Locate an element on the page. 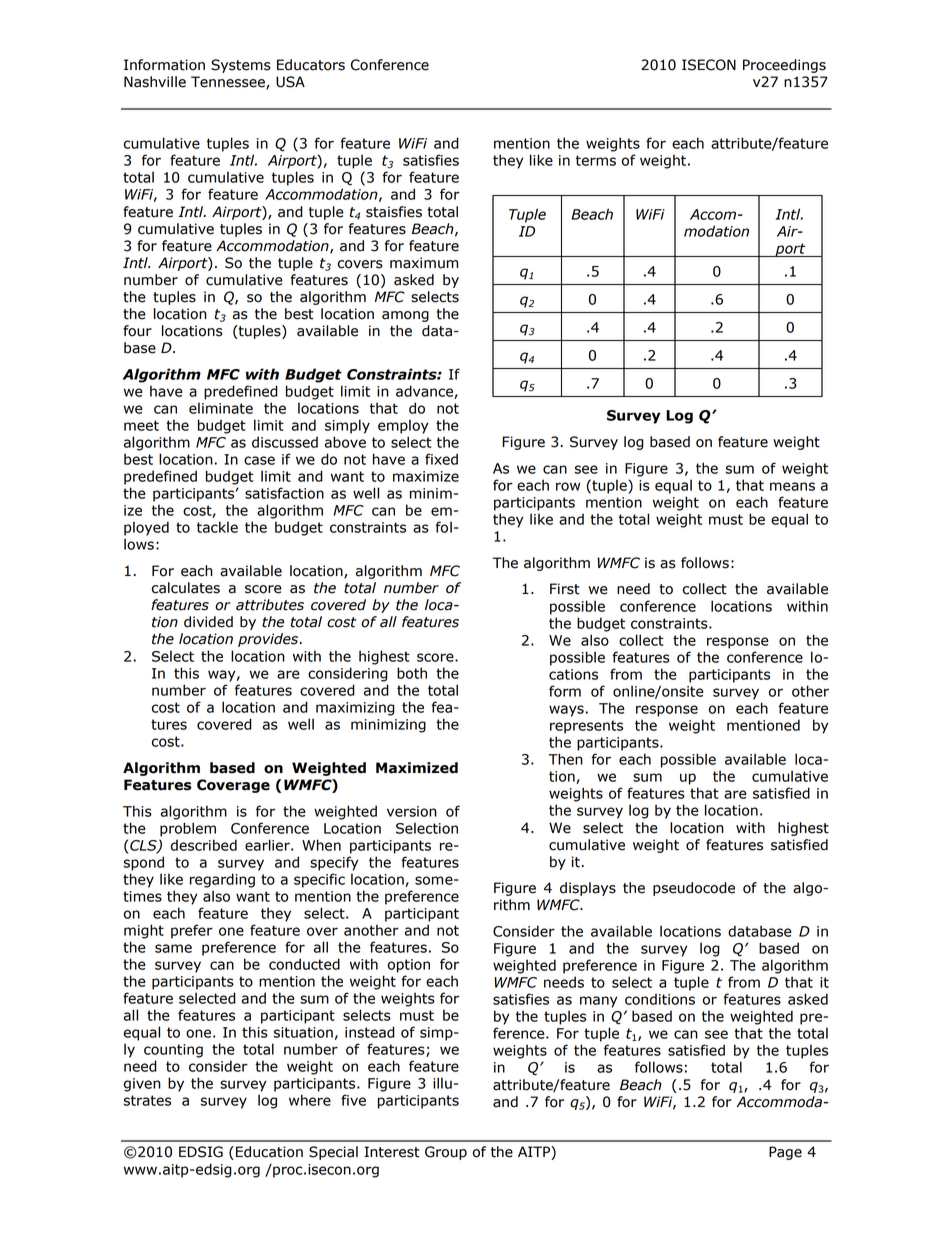  Group is located at coordinates (446, 1153).
